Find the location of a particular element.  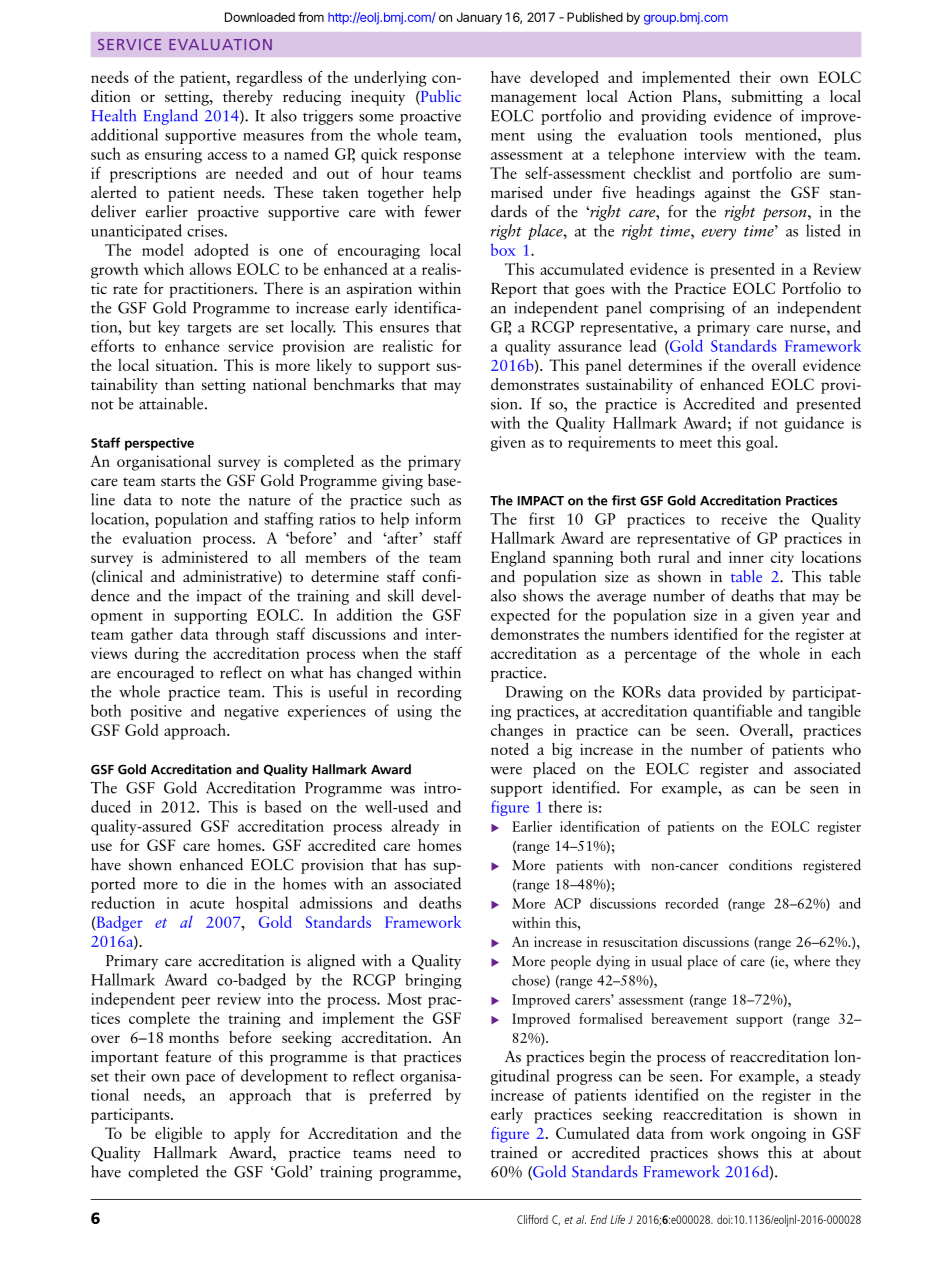

eligible is located at coordinates (178, 1135).
